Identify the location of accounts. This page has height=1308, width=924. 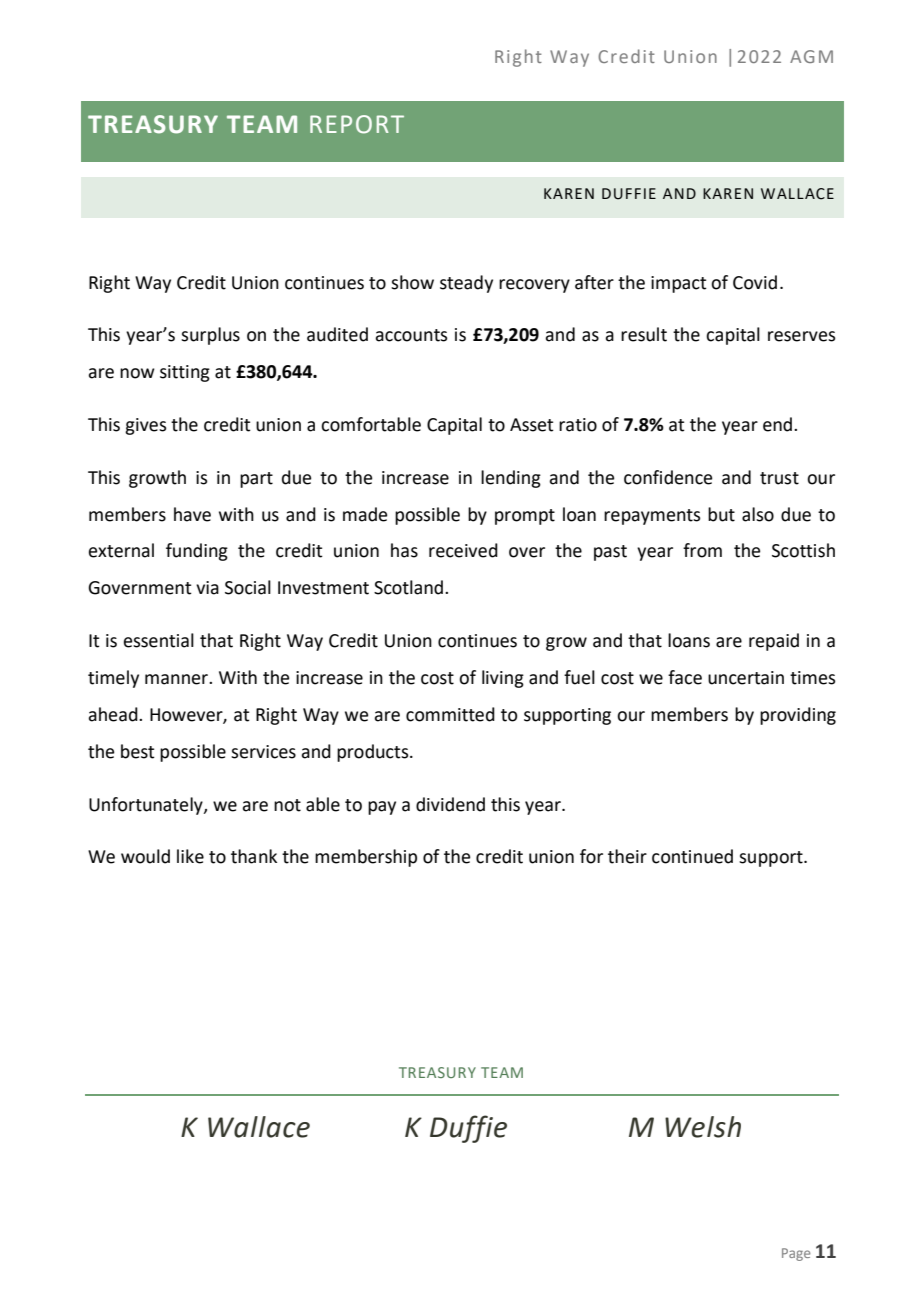
(411, 335).
